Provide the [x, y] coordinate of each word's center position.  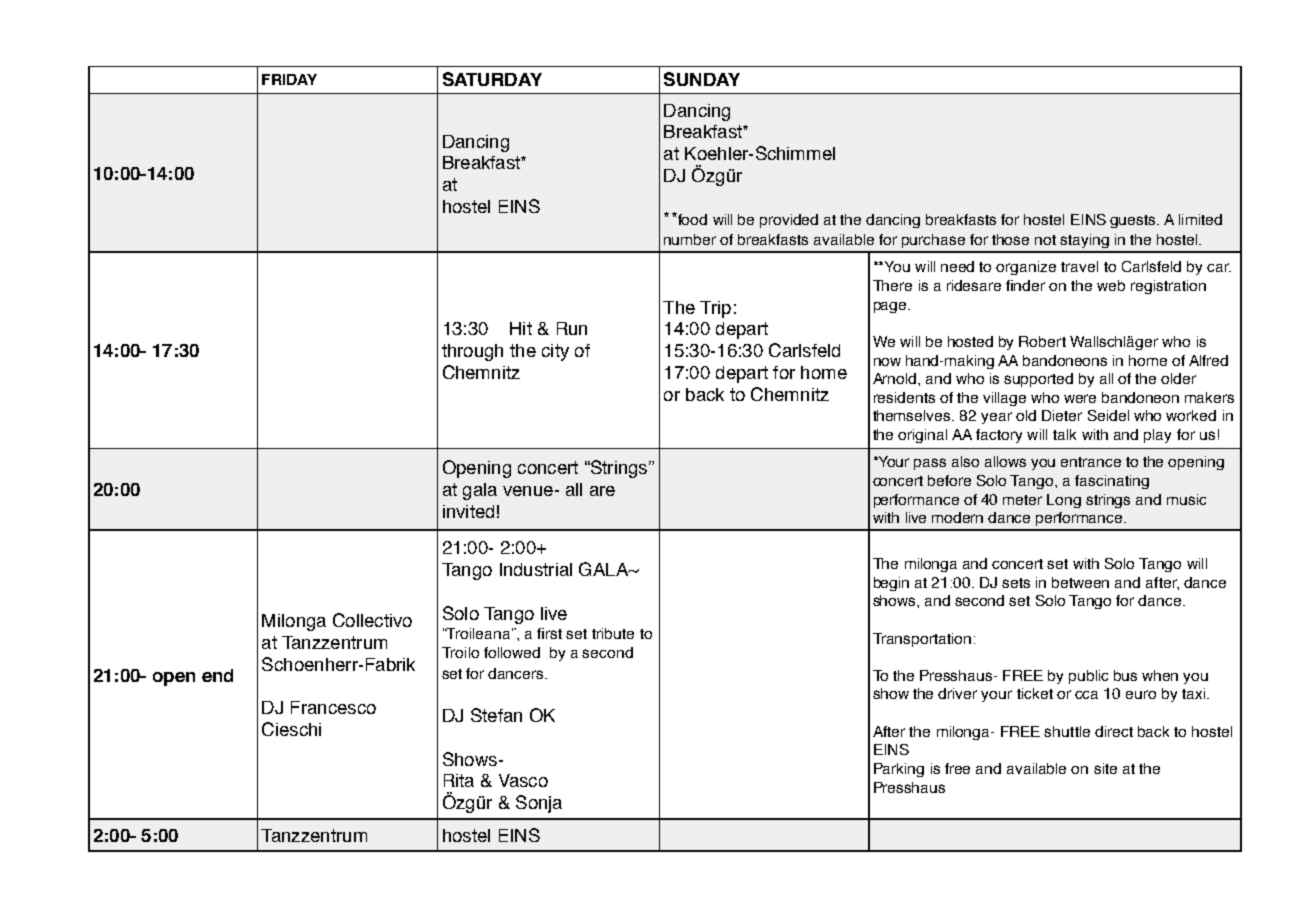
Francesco [333, 707]
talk [1064, 434]
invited [468, 511]
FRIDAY [289, 79]
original [922, 436]
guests [1134, 221]
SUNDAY [702, 79]
